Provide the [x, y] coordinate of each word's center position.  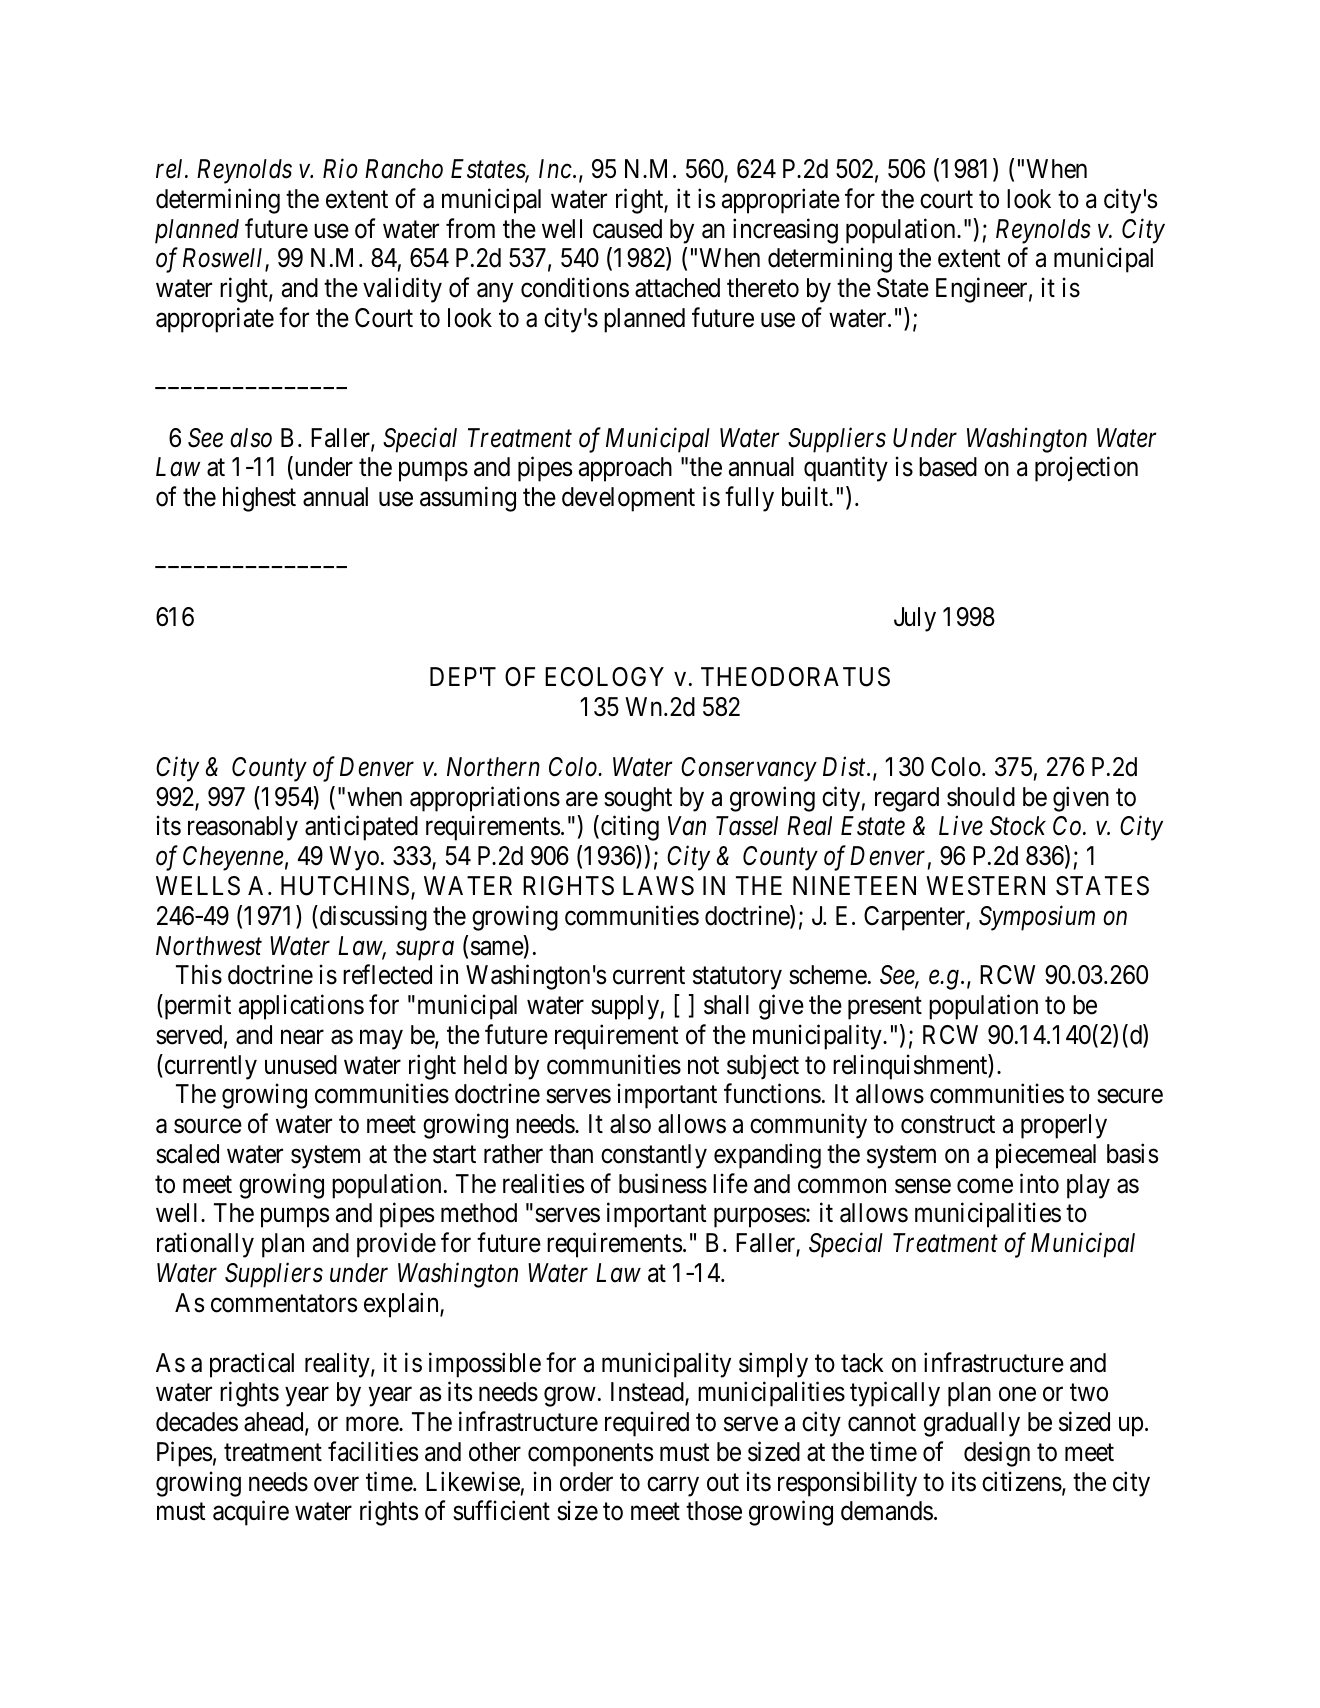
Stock [1018, 826]
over [336, 1484]
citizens [1022, 1481]
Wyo [354, 858]
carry [673, 1487]
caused [627, 229]
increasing [785, 231]
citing [630, 828]
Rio [340, 169]
